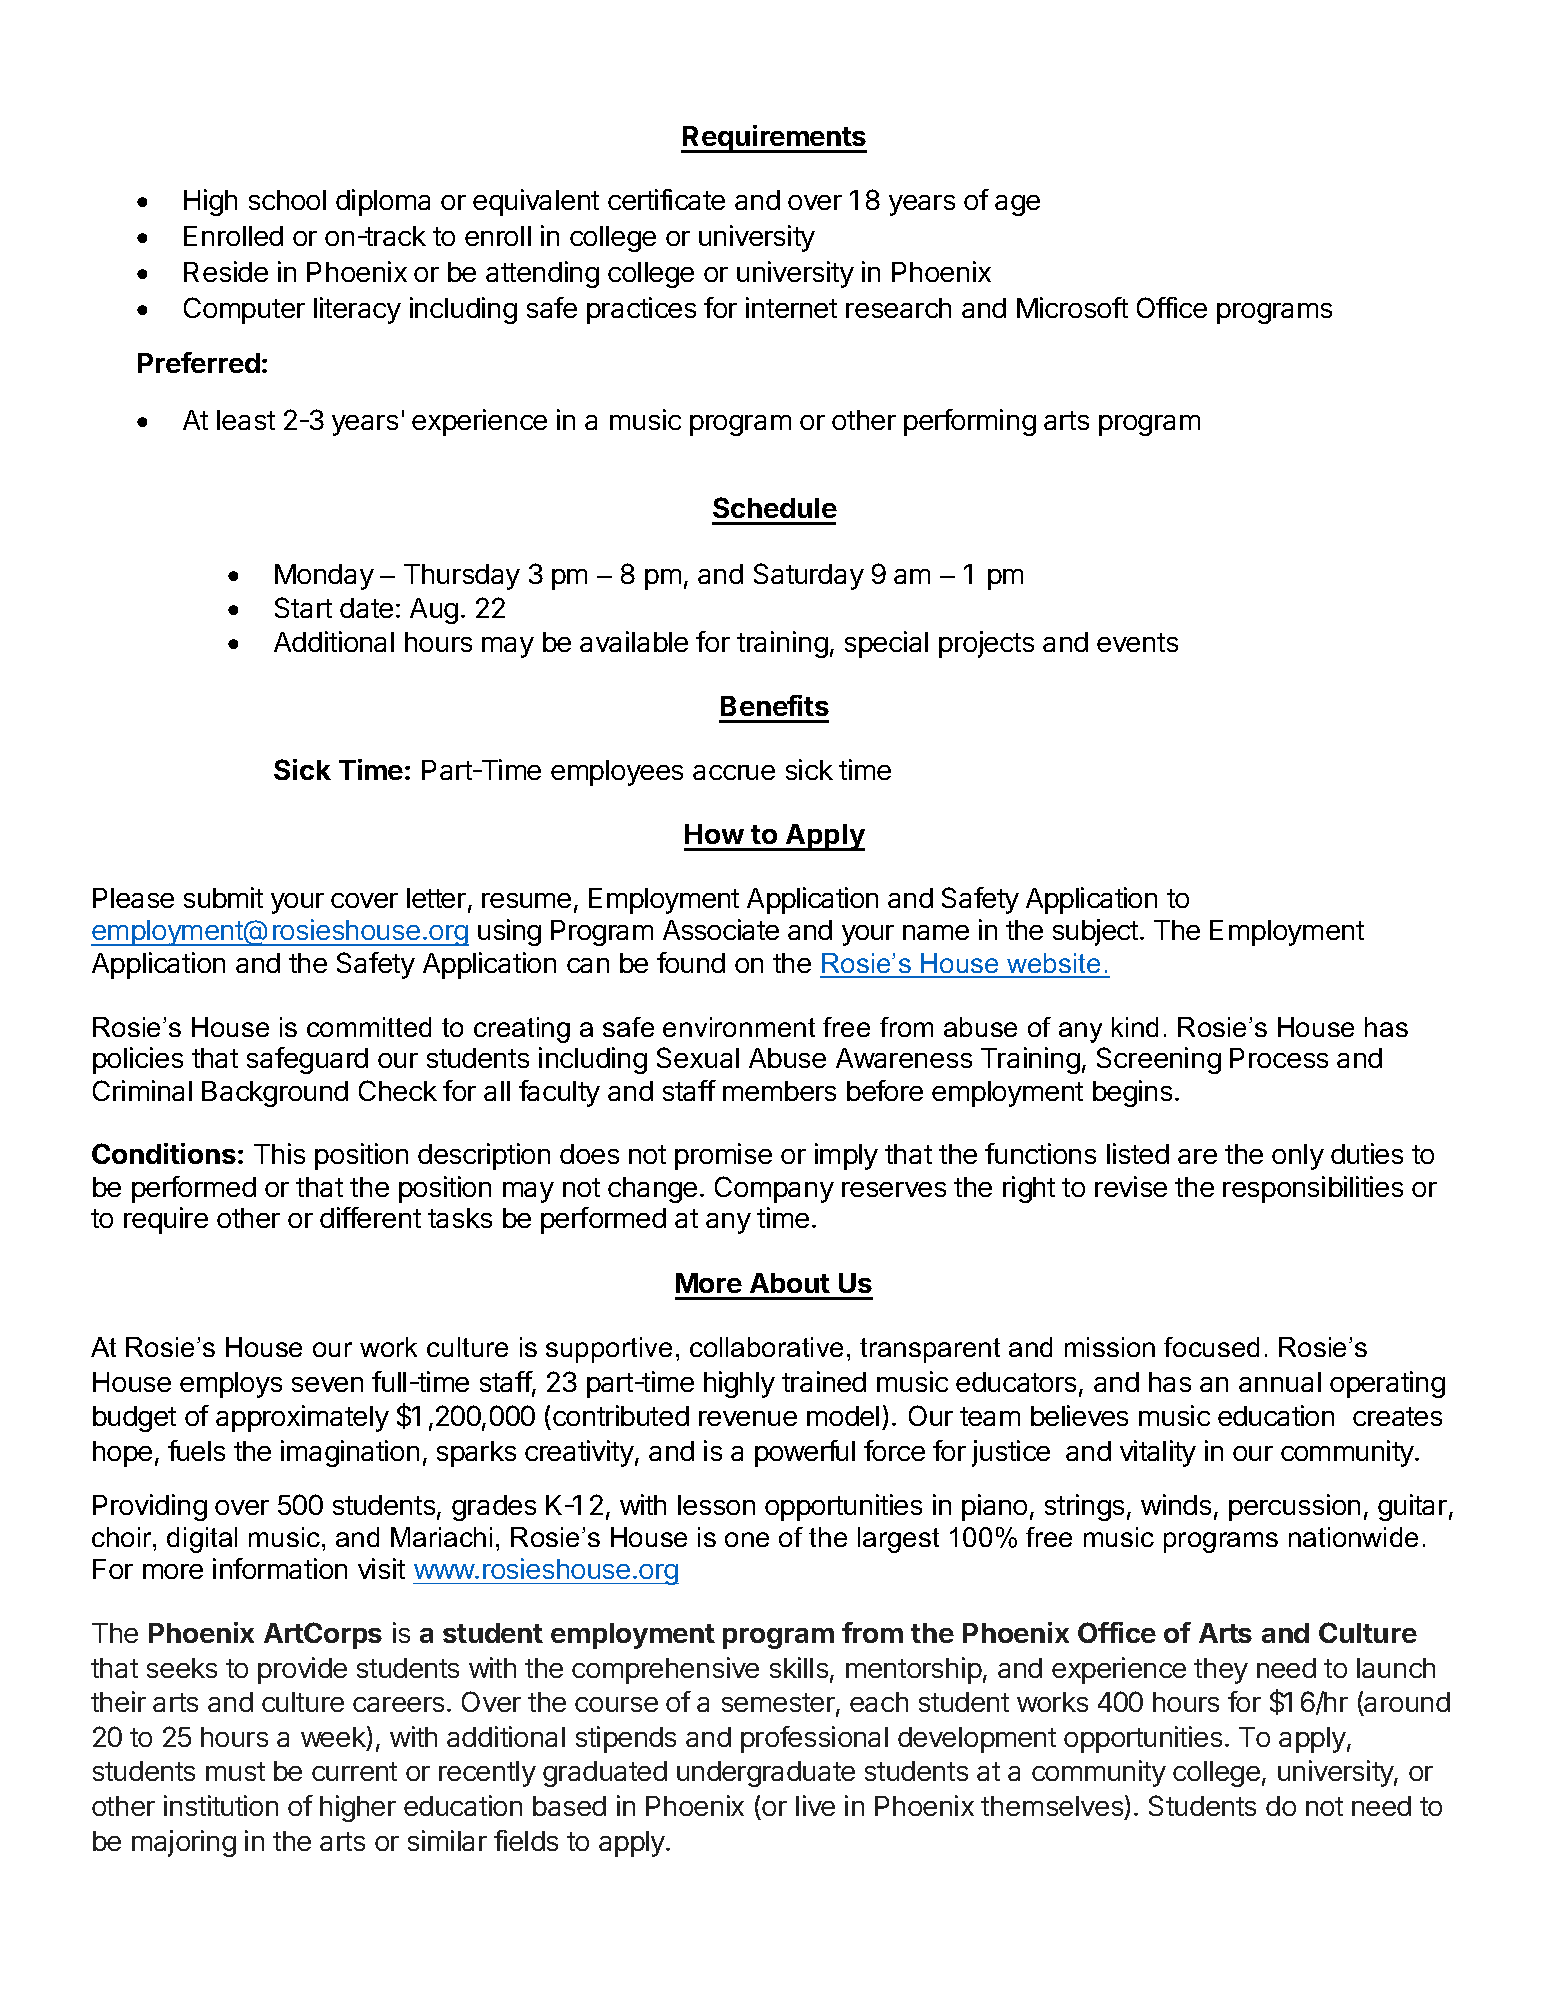  What do you see at coordinates (1211, 1347) in the screenshot?
I see `focused` at bounding box center [1211, 1347].
